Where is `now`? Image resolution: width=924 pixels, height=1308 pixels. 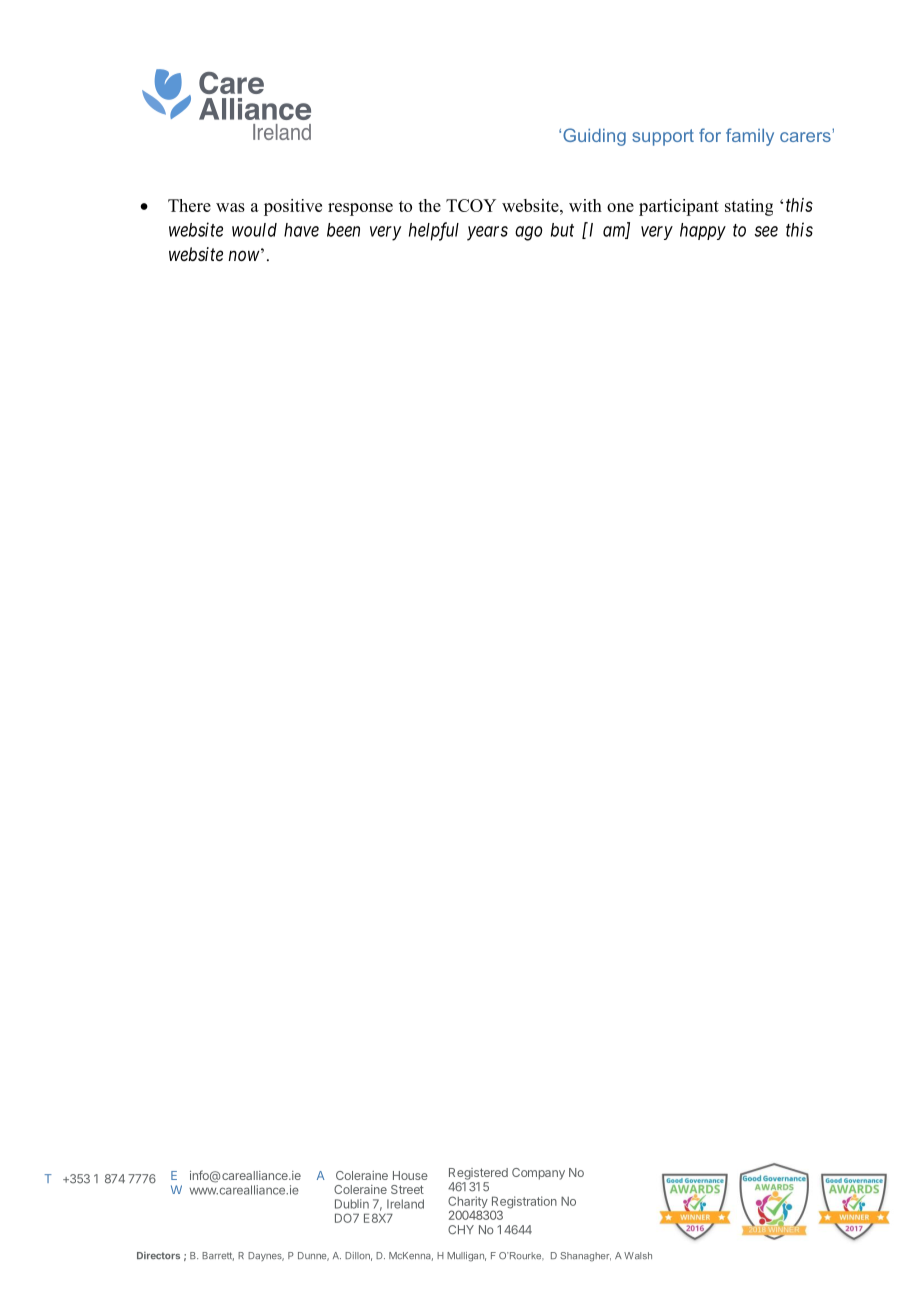 now is located at coordinates (244, 255).
